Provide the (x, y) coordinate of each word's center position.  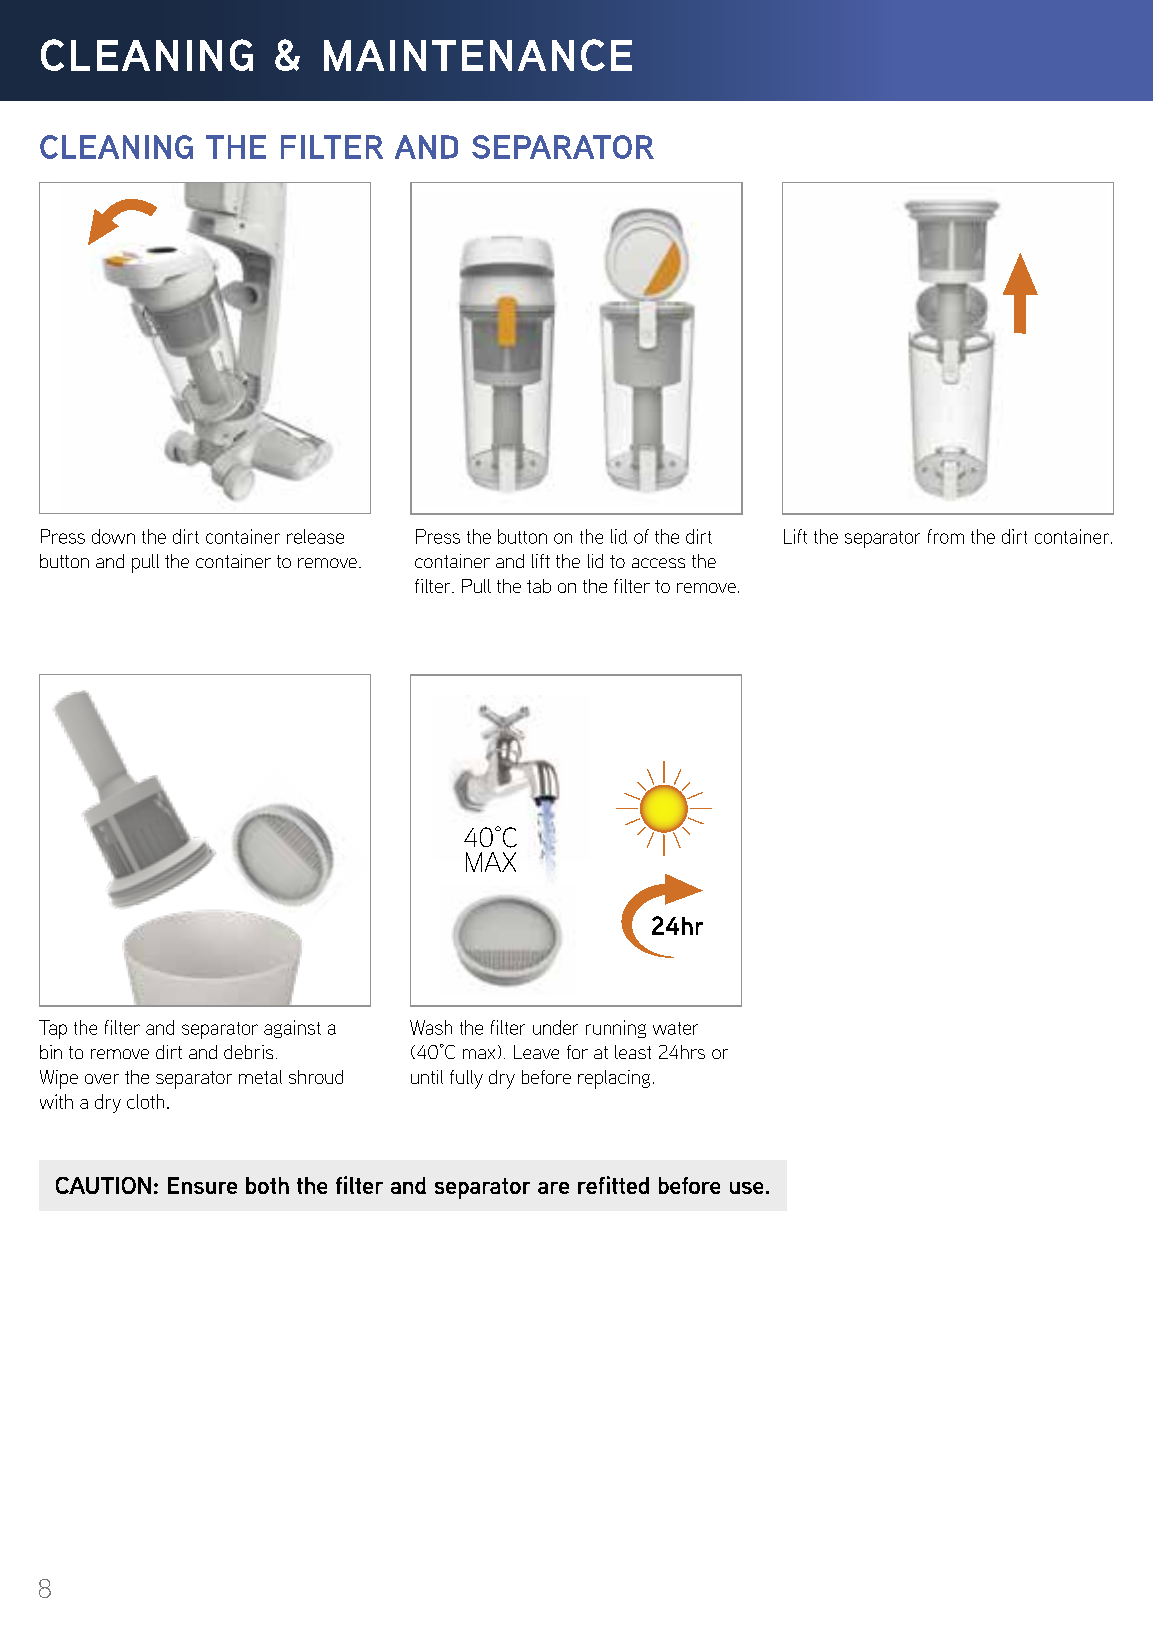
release (315, 536)
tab (539, 586)
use (746, 1188)
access (658, 563)
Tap (53, 1029)
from (946, 536)
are (553, 1188)
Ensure (202, 1185)
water (675, 1028)
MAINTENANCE (478, 55)
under (555, 1027)
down (113, 536)
